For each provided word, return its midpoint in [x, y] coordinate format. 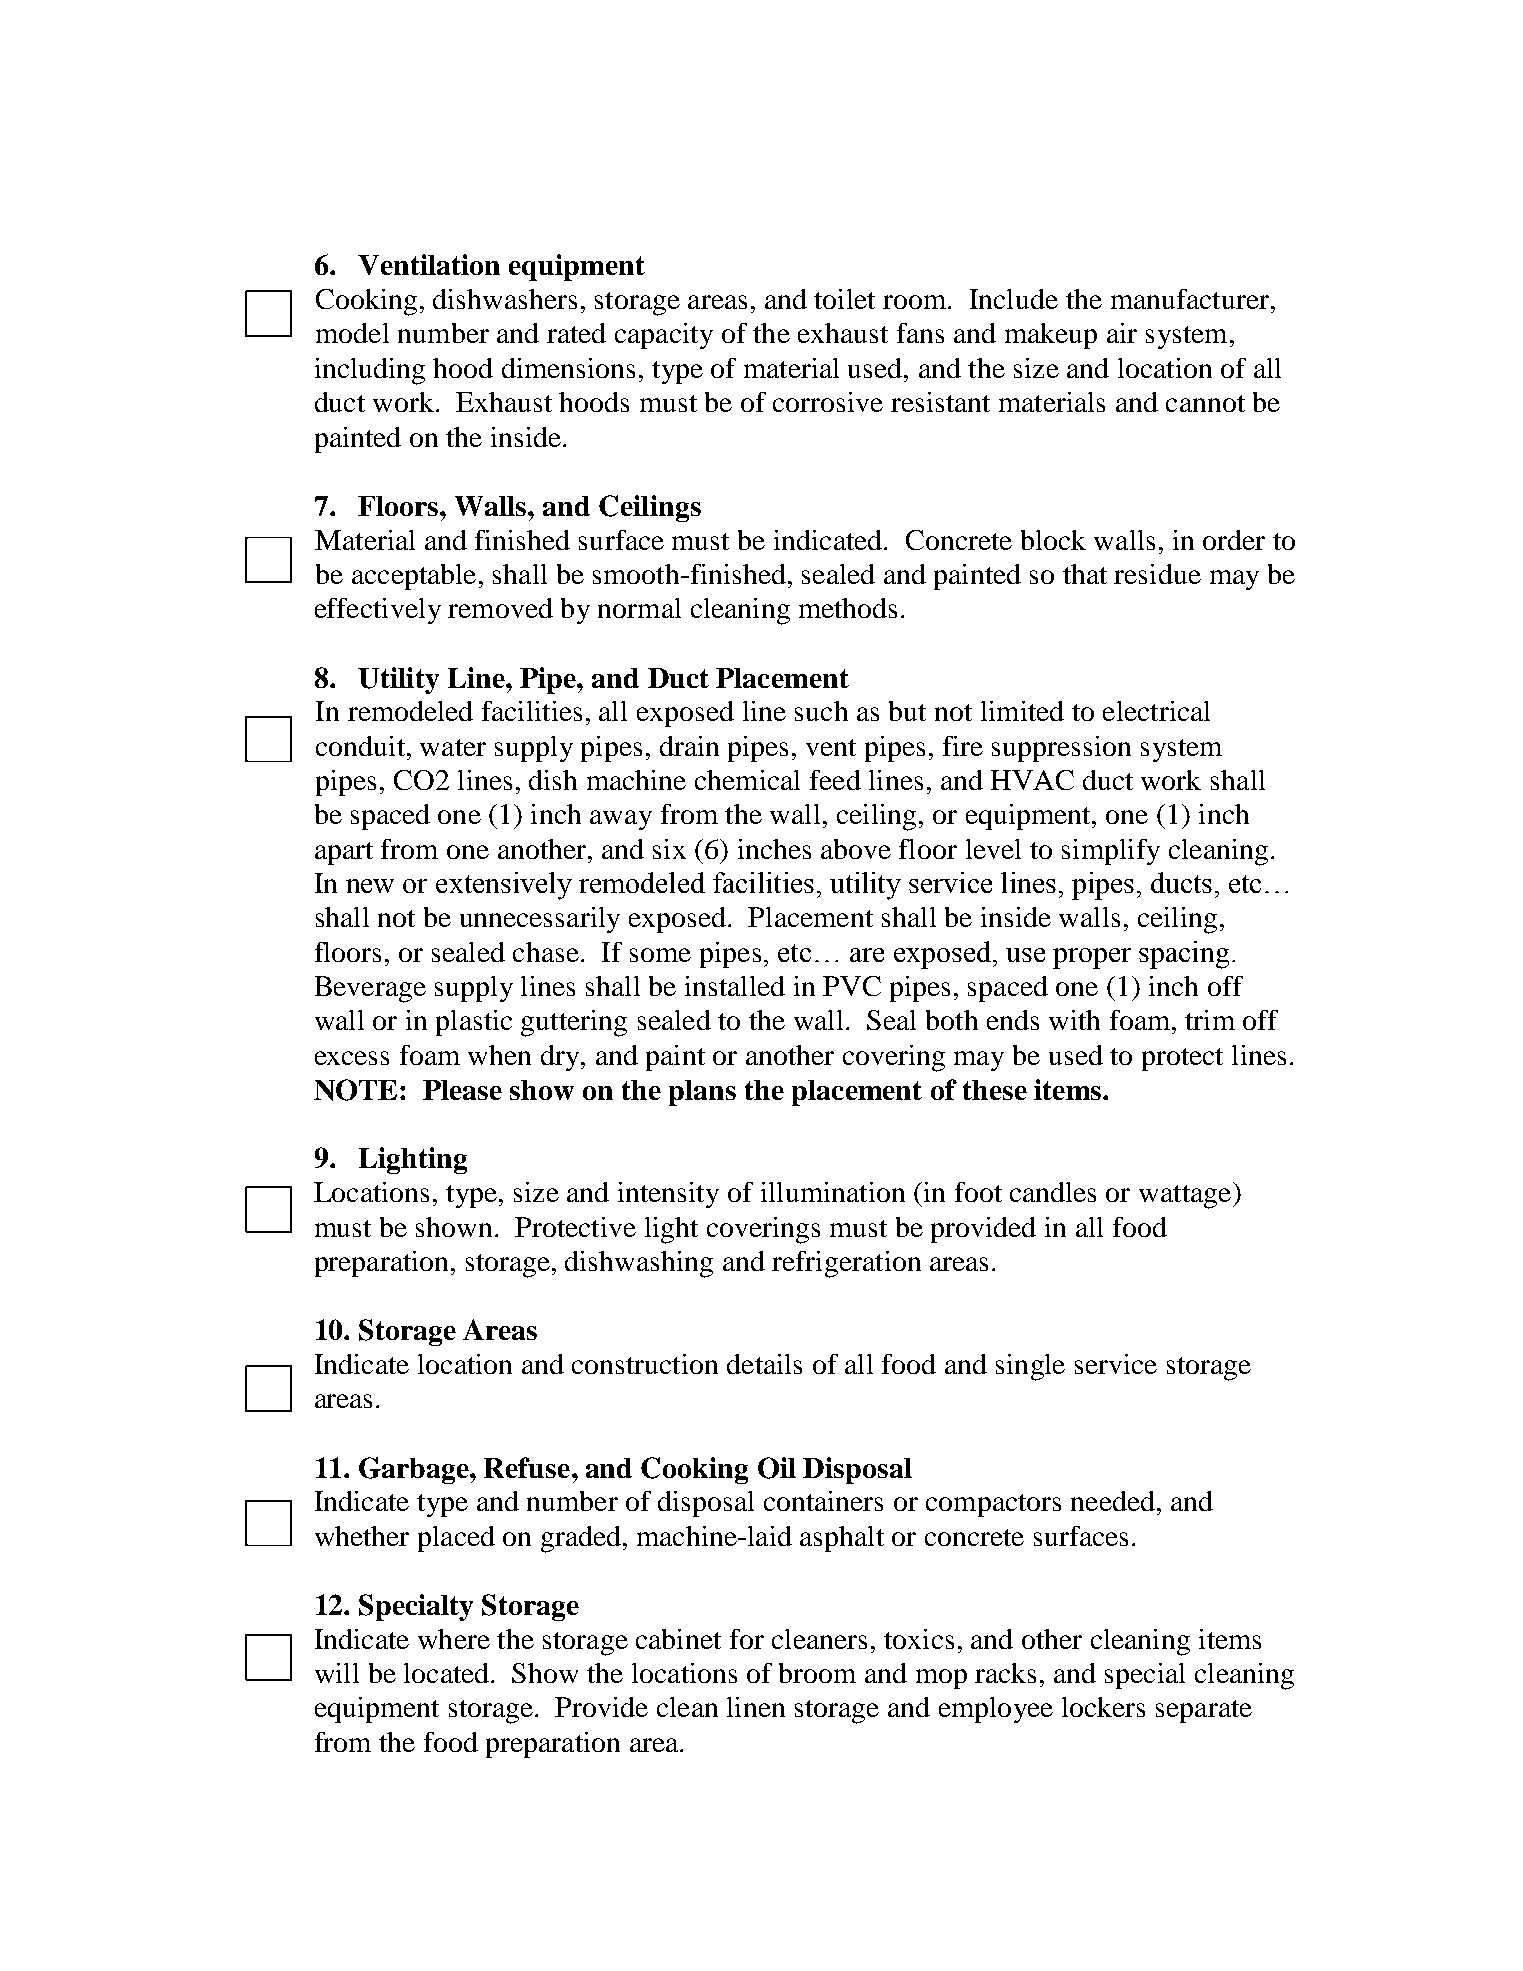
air [1122, 333]
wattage [1186, 1195]
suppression [1061, 749]
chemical [747, 780]
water [453, 747]
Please [462, 1090]
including [370, 371]
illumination [833, 1192]
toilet [844, 299]
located [446, 1673]
